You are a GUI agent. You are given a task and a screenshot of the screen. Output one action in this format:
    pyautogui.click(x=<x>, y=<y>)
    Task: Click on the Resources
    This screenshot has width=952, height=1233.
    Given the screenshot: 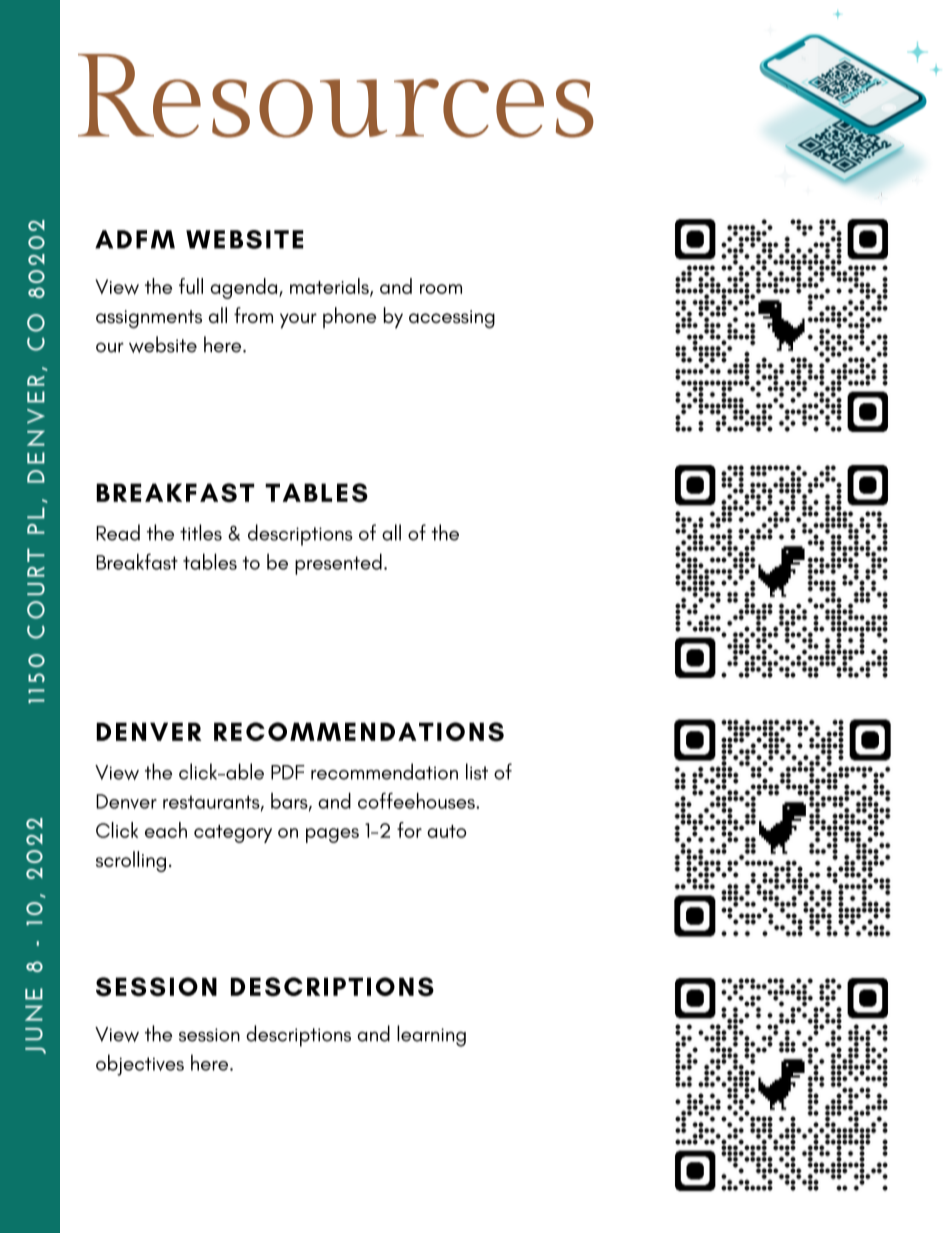 What is the action you would take?
    pyautogui.click(x=336, y=96)
